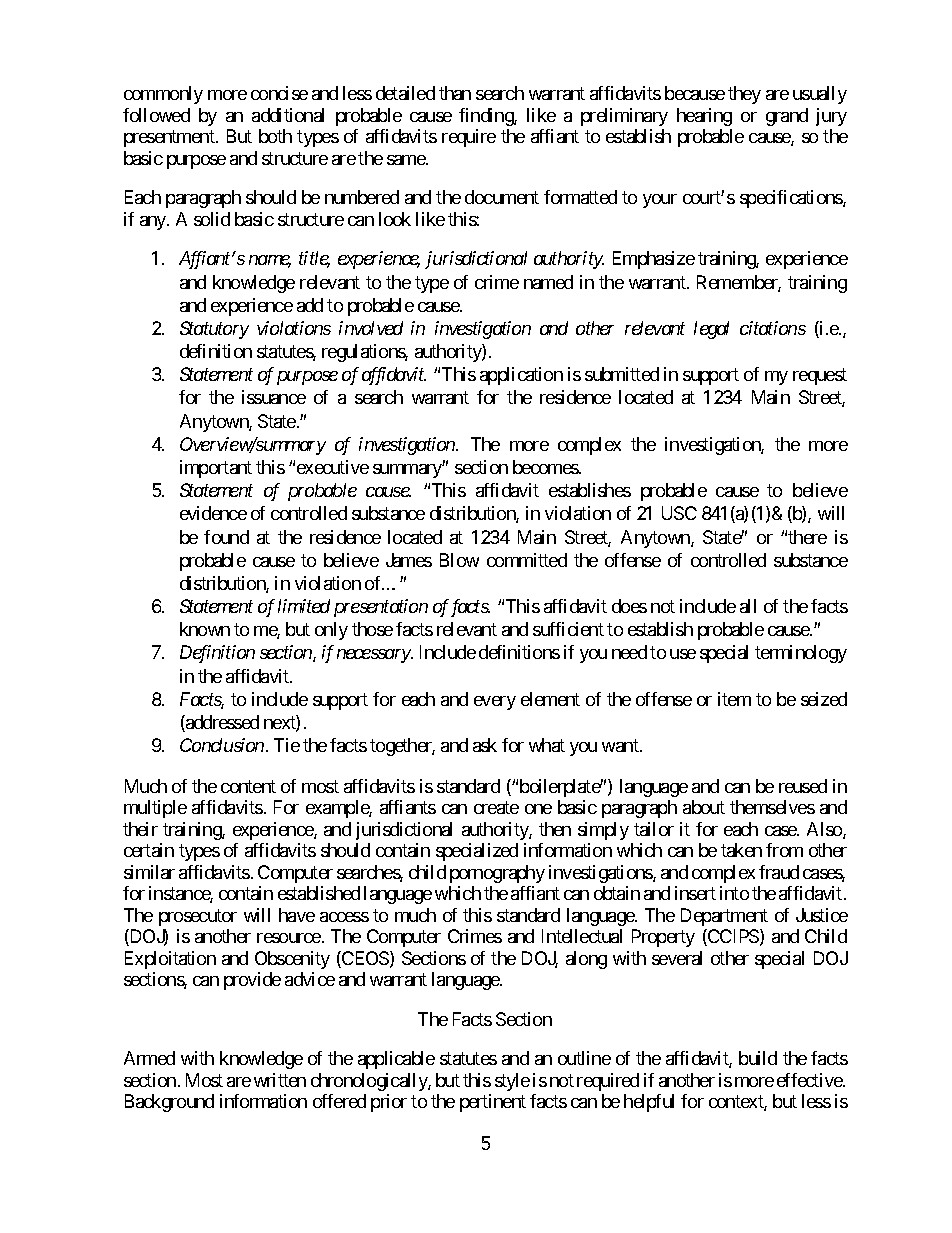  I want to click on becomes, so click(546, 467).
